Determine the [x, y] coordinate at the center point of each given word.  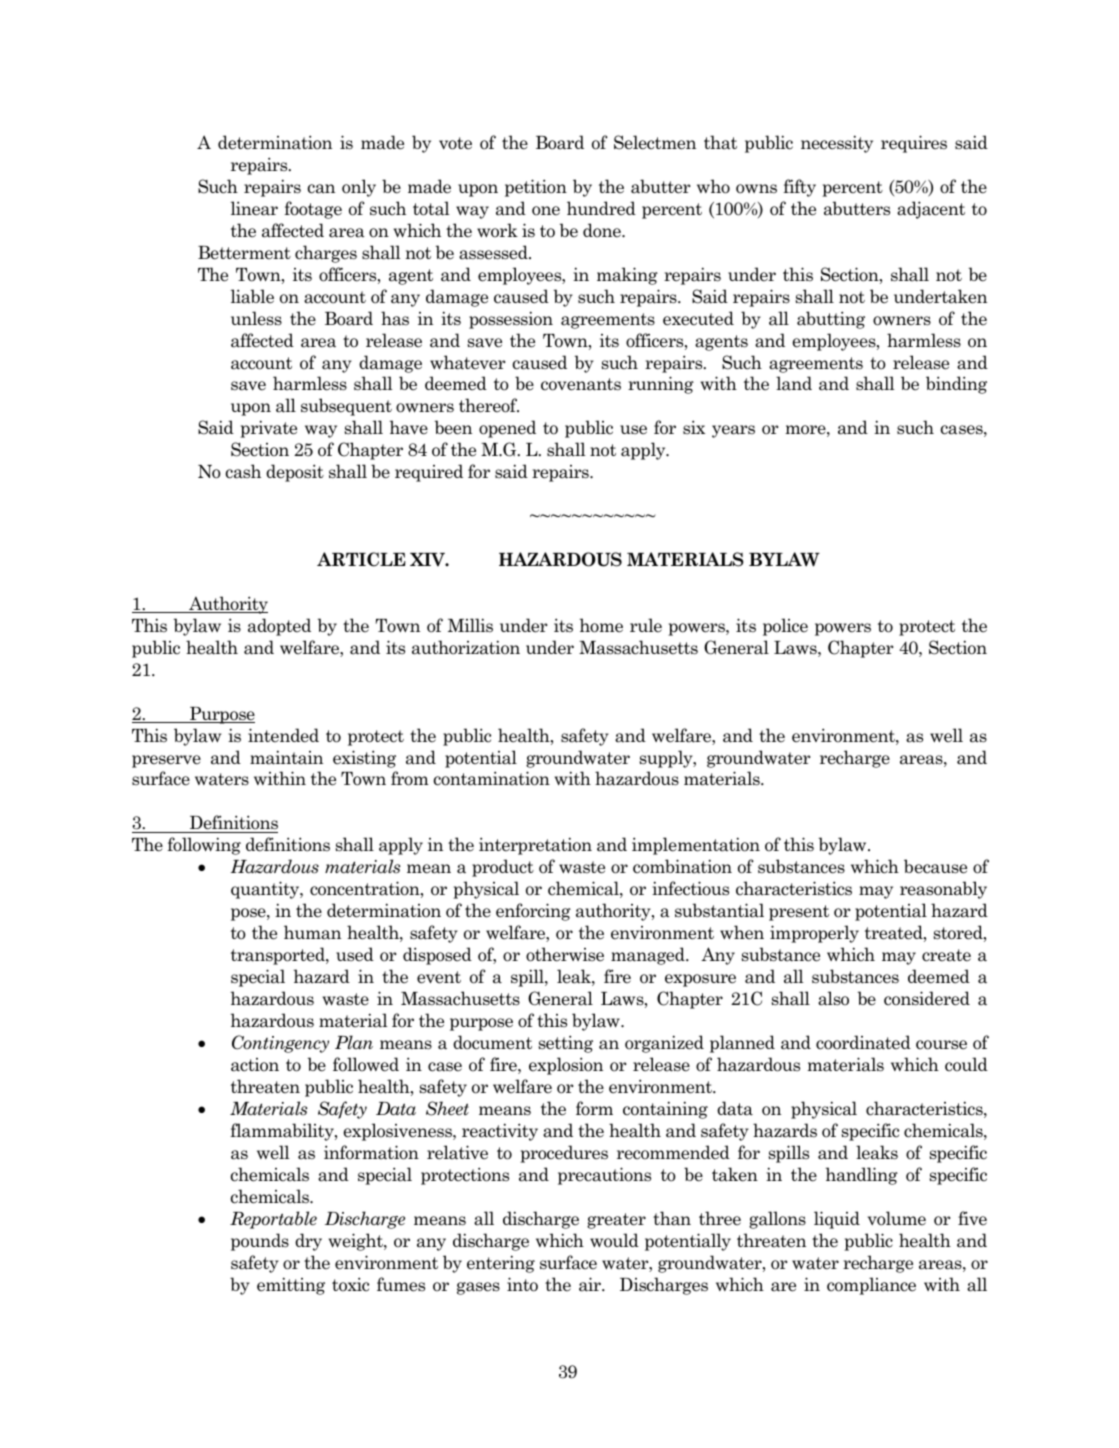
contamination [492, 778]
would [614, 1240]
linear [254, 208]
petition [536, 188]
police [785, 627]
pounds [260, 1242]
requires [914, 144]
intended [283, 735]
